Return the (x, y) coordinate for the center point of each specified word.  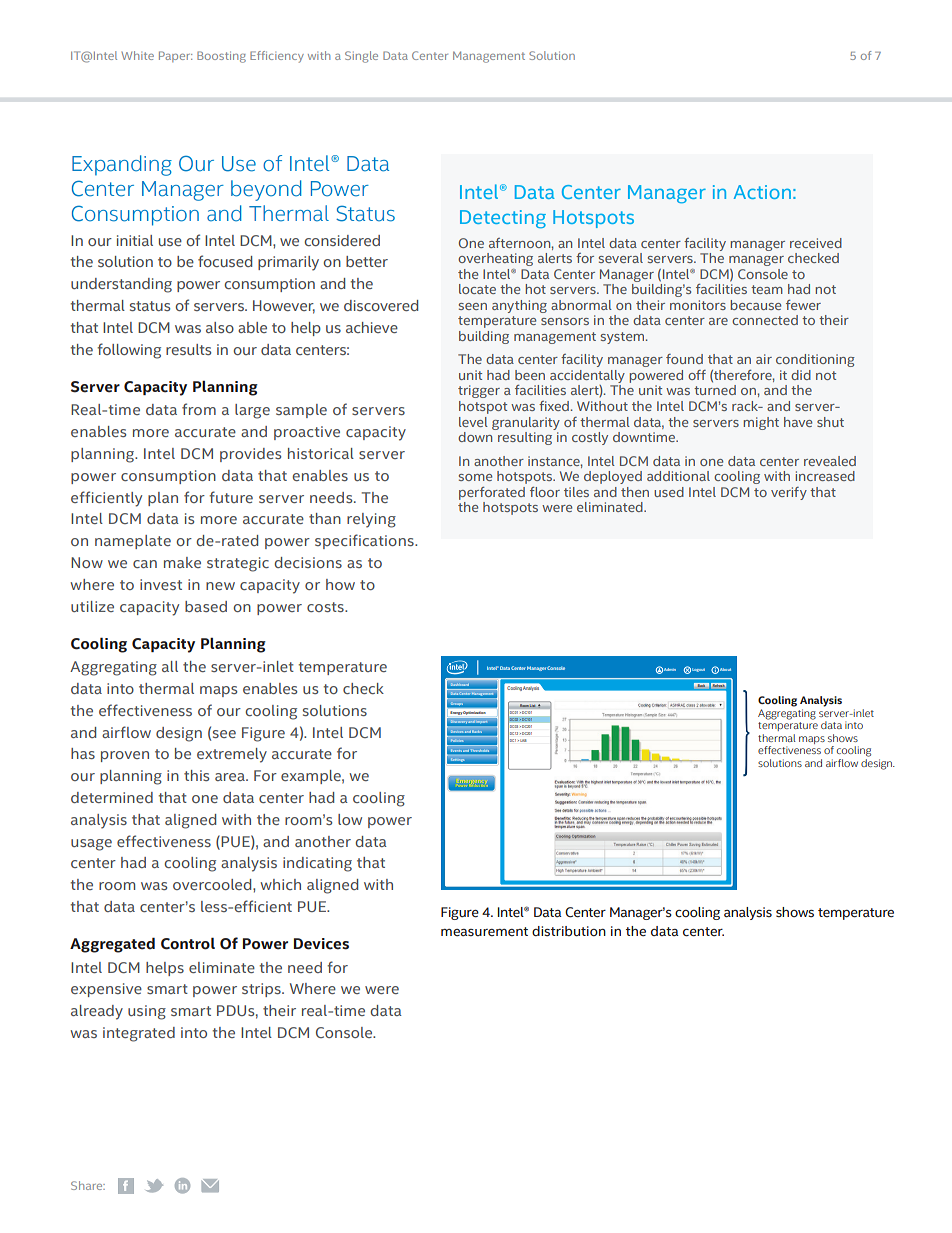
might (761, 423)
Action (762, 192)
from (199, 409)
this (196, 775)
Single (361, 57)
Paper (175, 56)
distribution (569, 931)
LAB (522, 740)
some (475, 477)
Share (88, 1185)
